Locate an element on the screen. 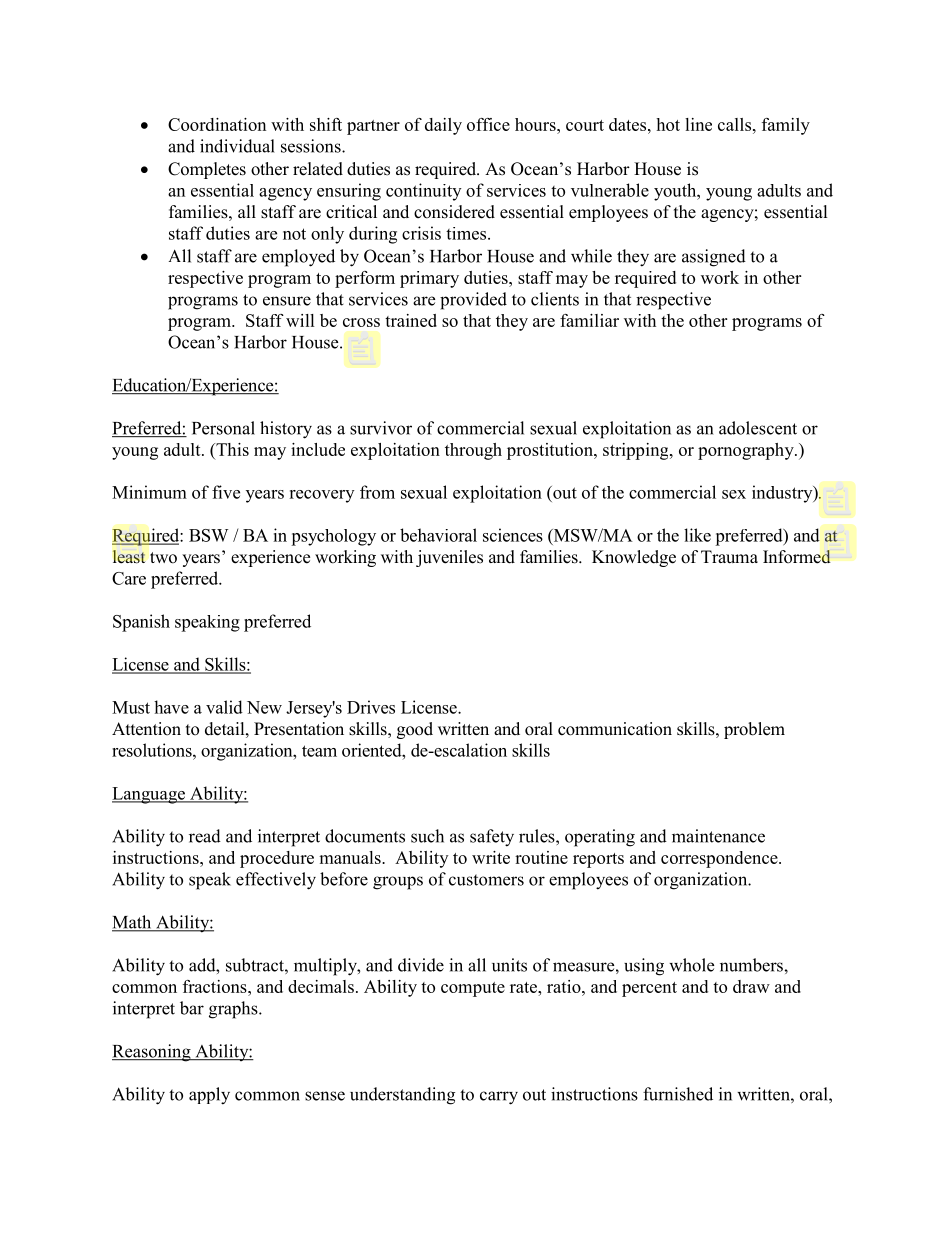 Image resolution: width=952 pixels, height=1233 pixels. through is located at coordinates (473, 451).
